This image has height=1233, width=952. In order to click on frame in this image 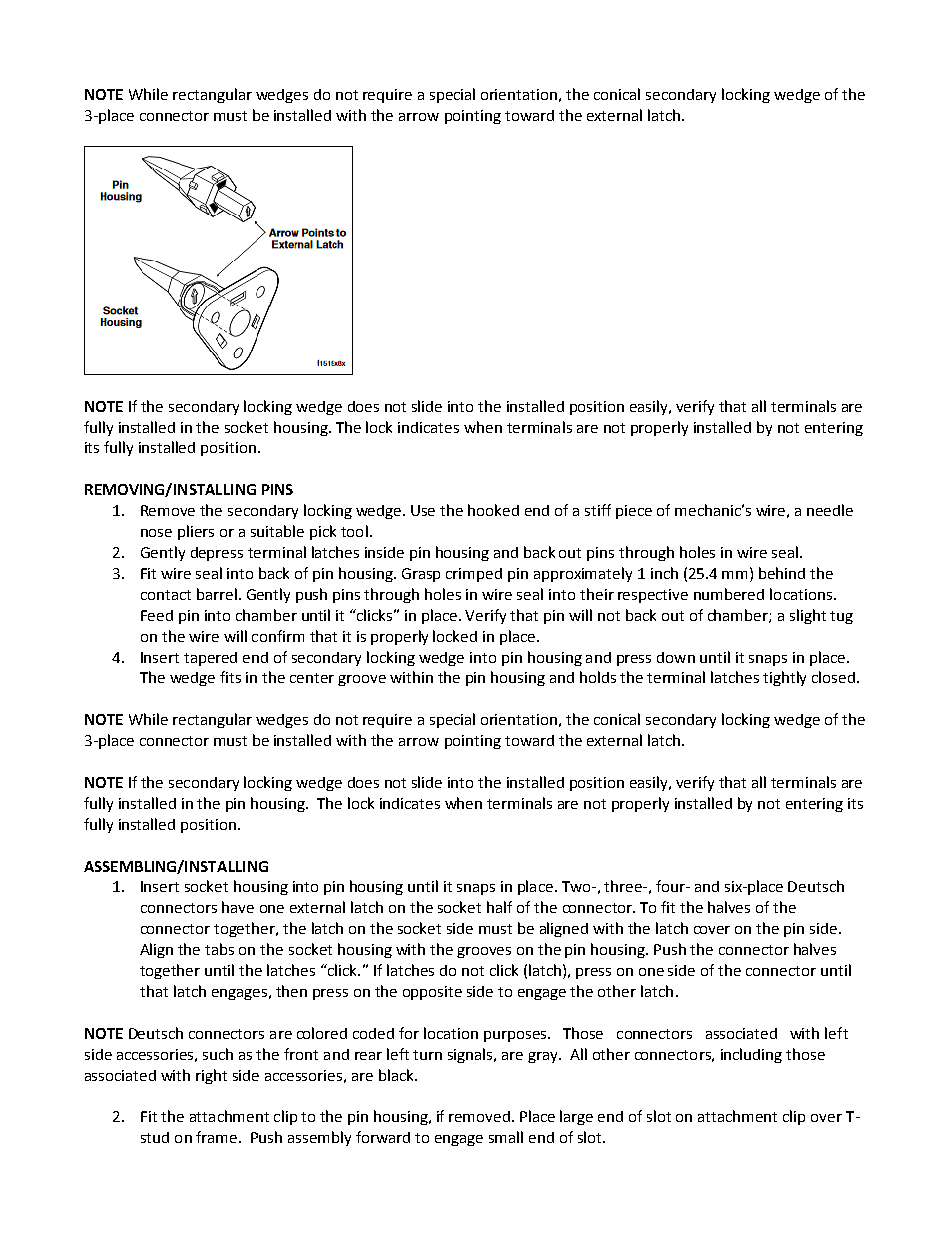, I will do `click(218, 1137)`.
